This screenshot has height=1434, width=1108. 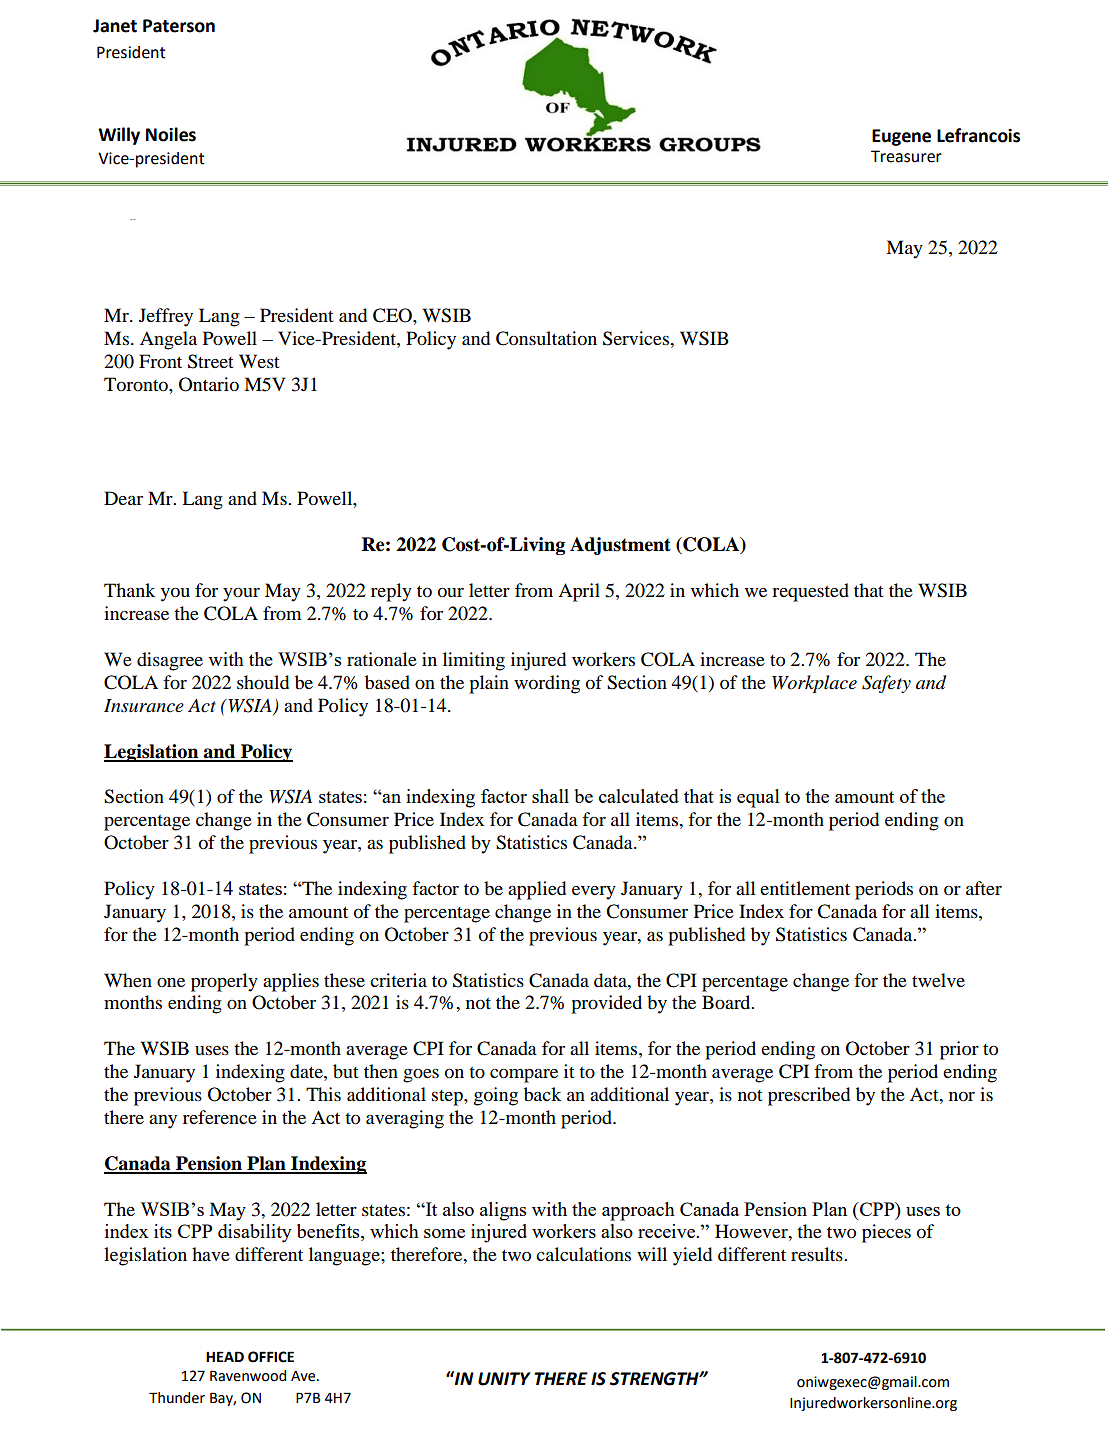 What do you see at coordinates (818, 1254) in the screenshot?
I see `results` at bounding box center [818, 1254].
